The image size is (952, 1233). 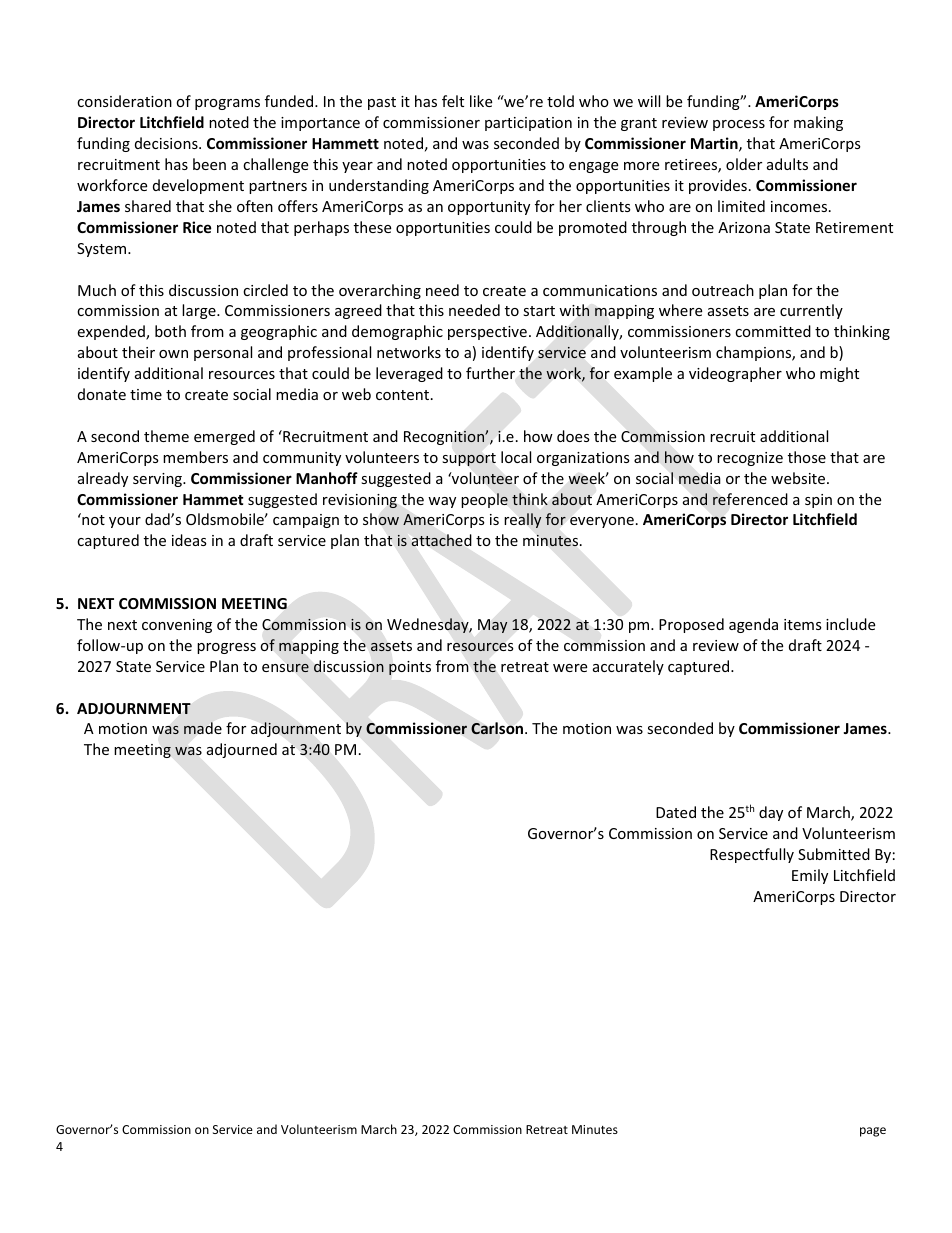 I want to click on items, so click(x=803, y=624).
